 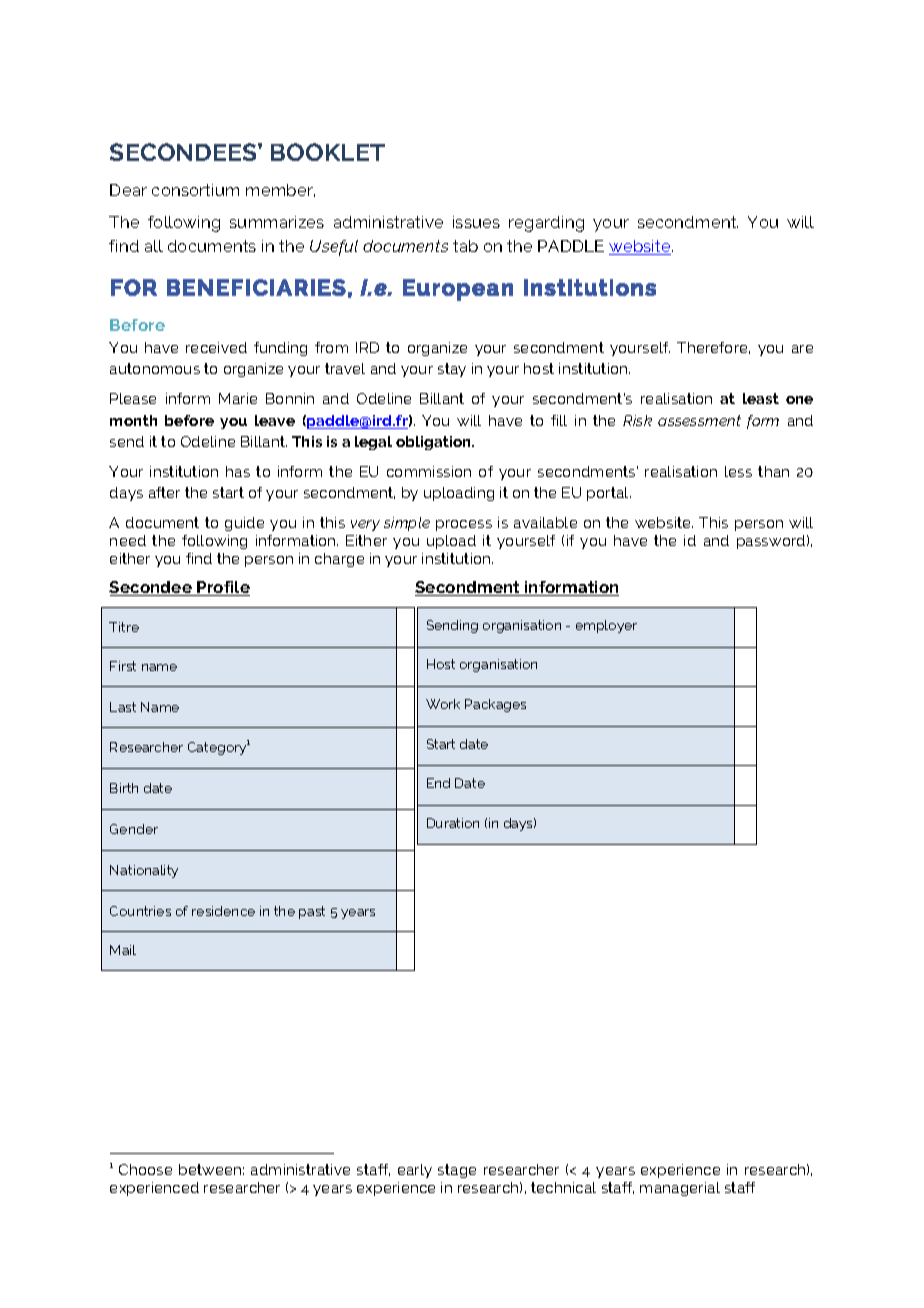 I want to click on Duration, so click(x=453, y=823).
